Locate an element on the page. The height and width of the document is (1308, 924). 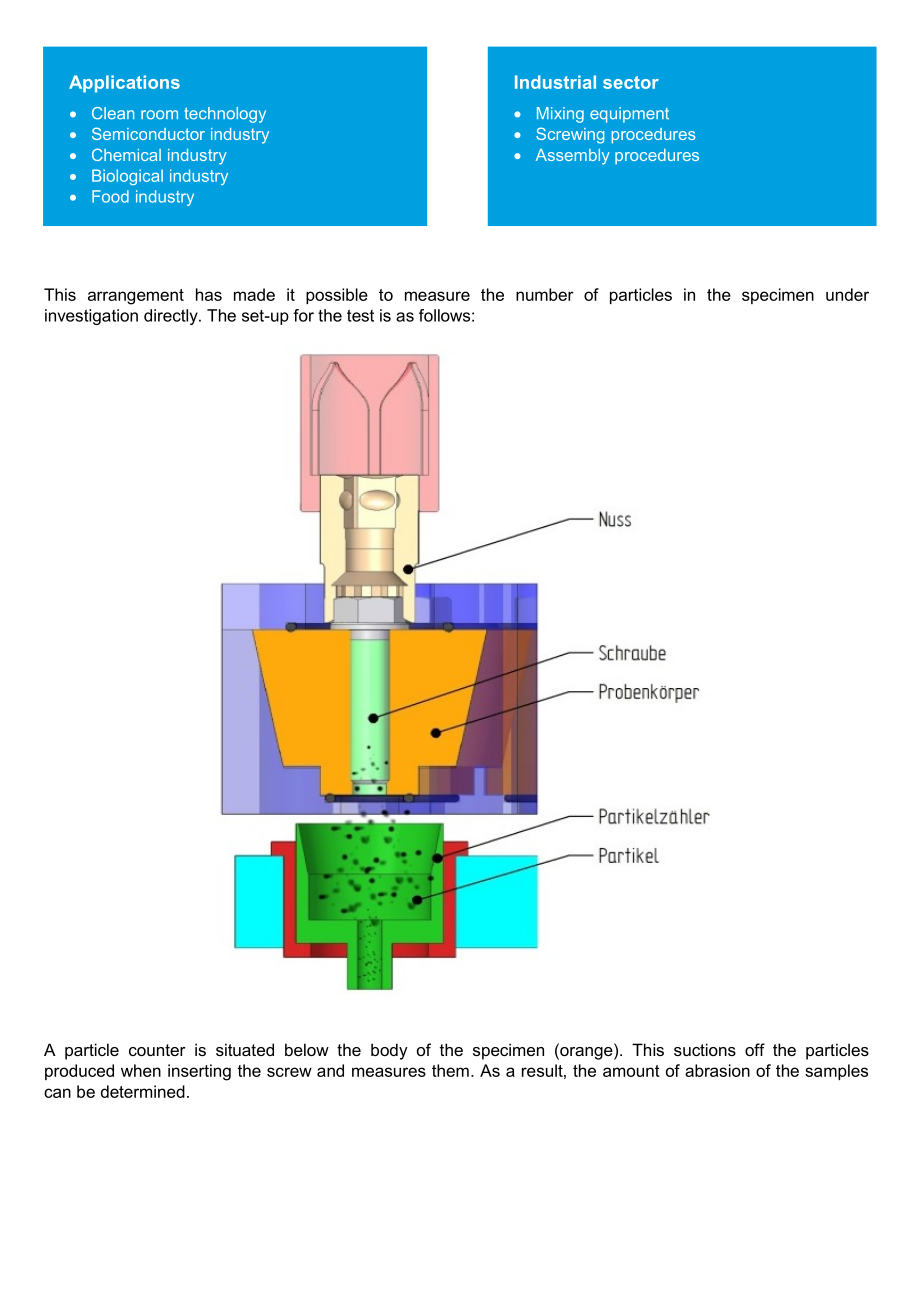
when is located at coordinates (141, 1070).
